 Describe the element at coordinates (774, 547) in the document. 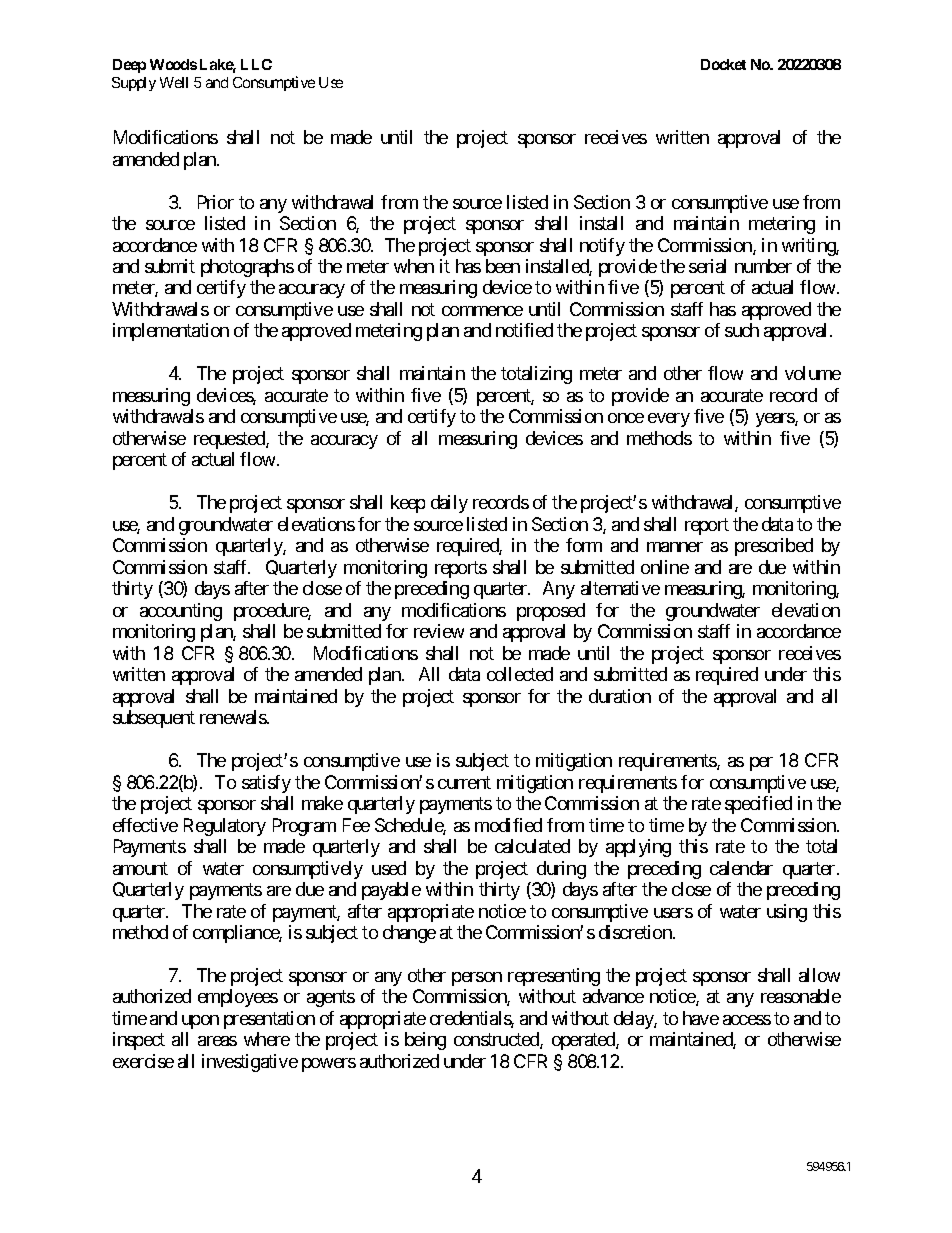

I see `prescribed` at that location.
